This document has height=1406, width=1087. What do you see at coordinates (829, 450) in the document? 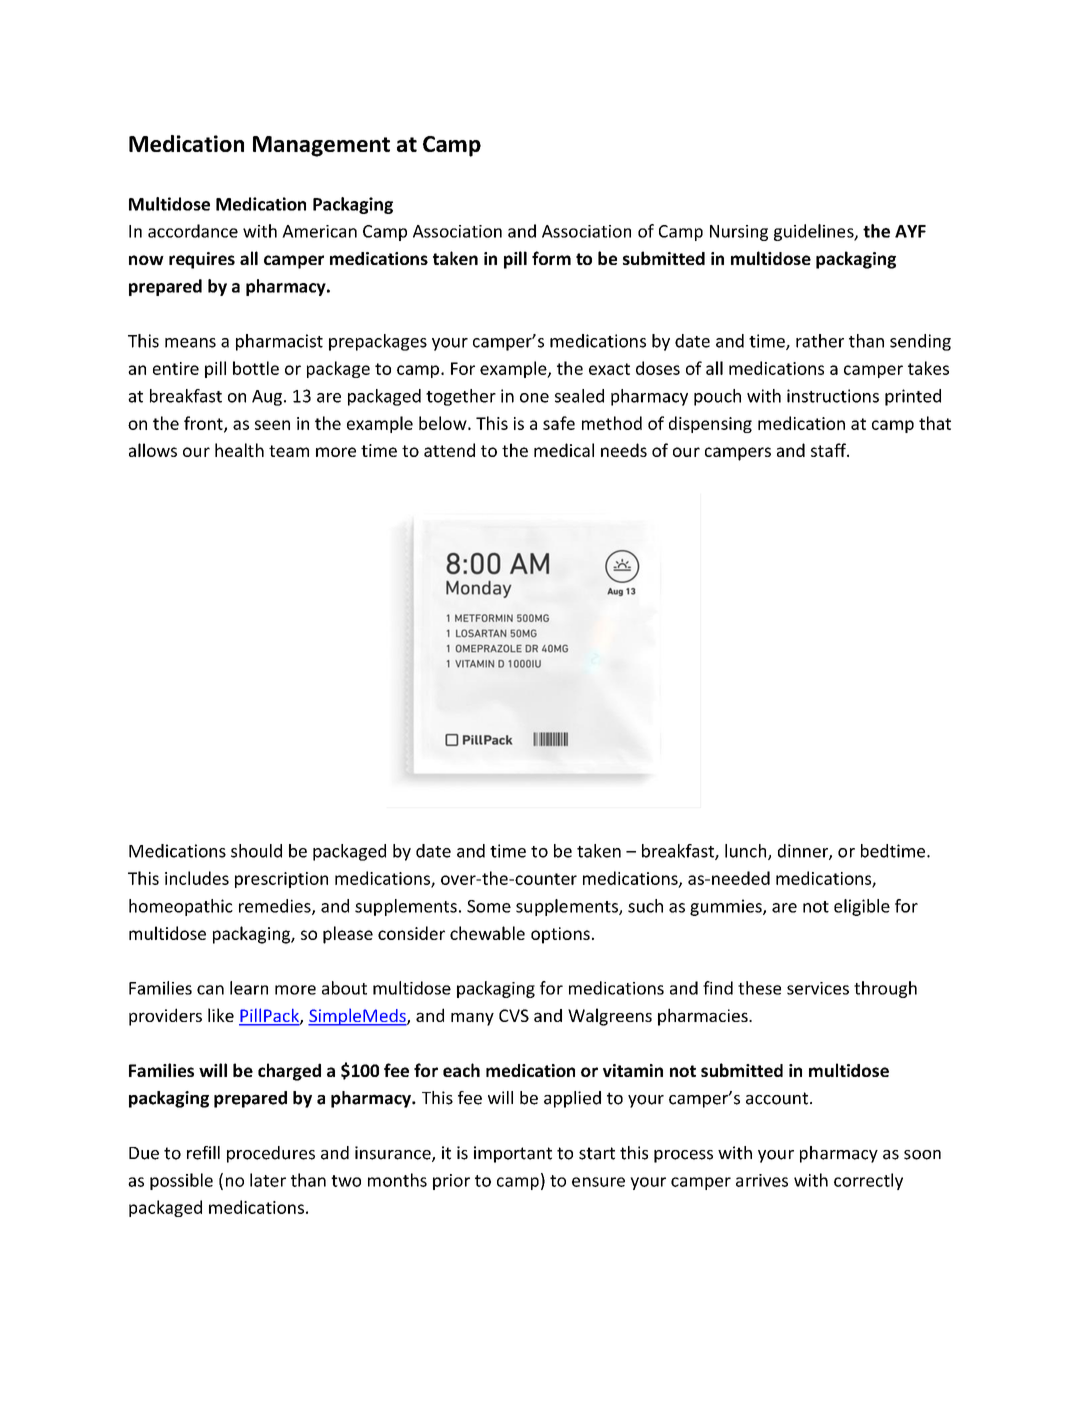
I see `staff` at bounding box center [829, 450].
